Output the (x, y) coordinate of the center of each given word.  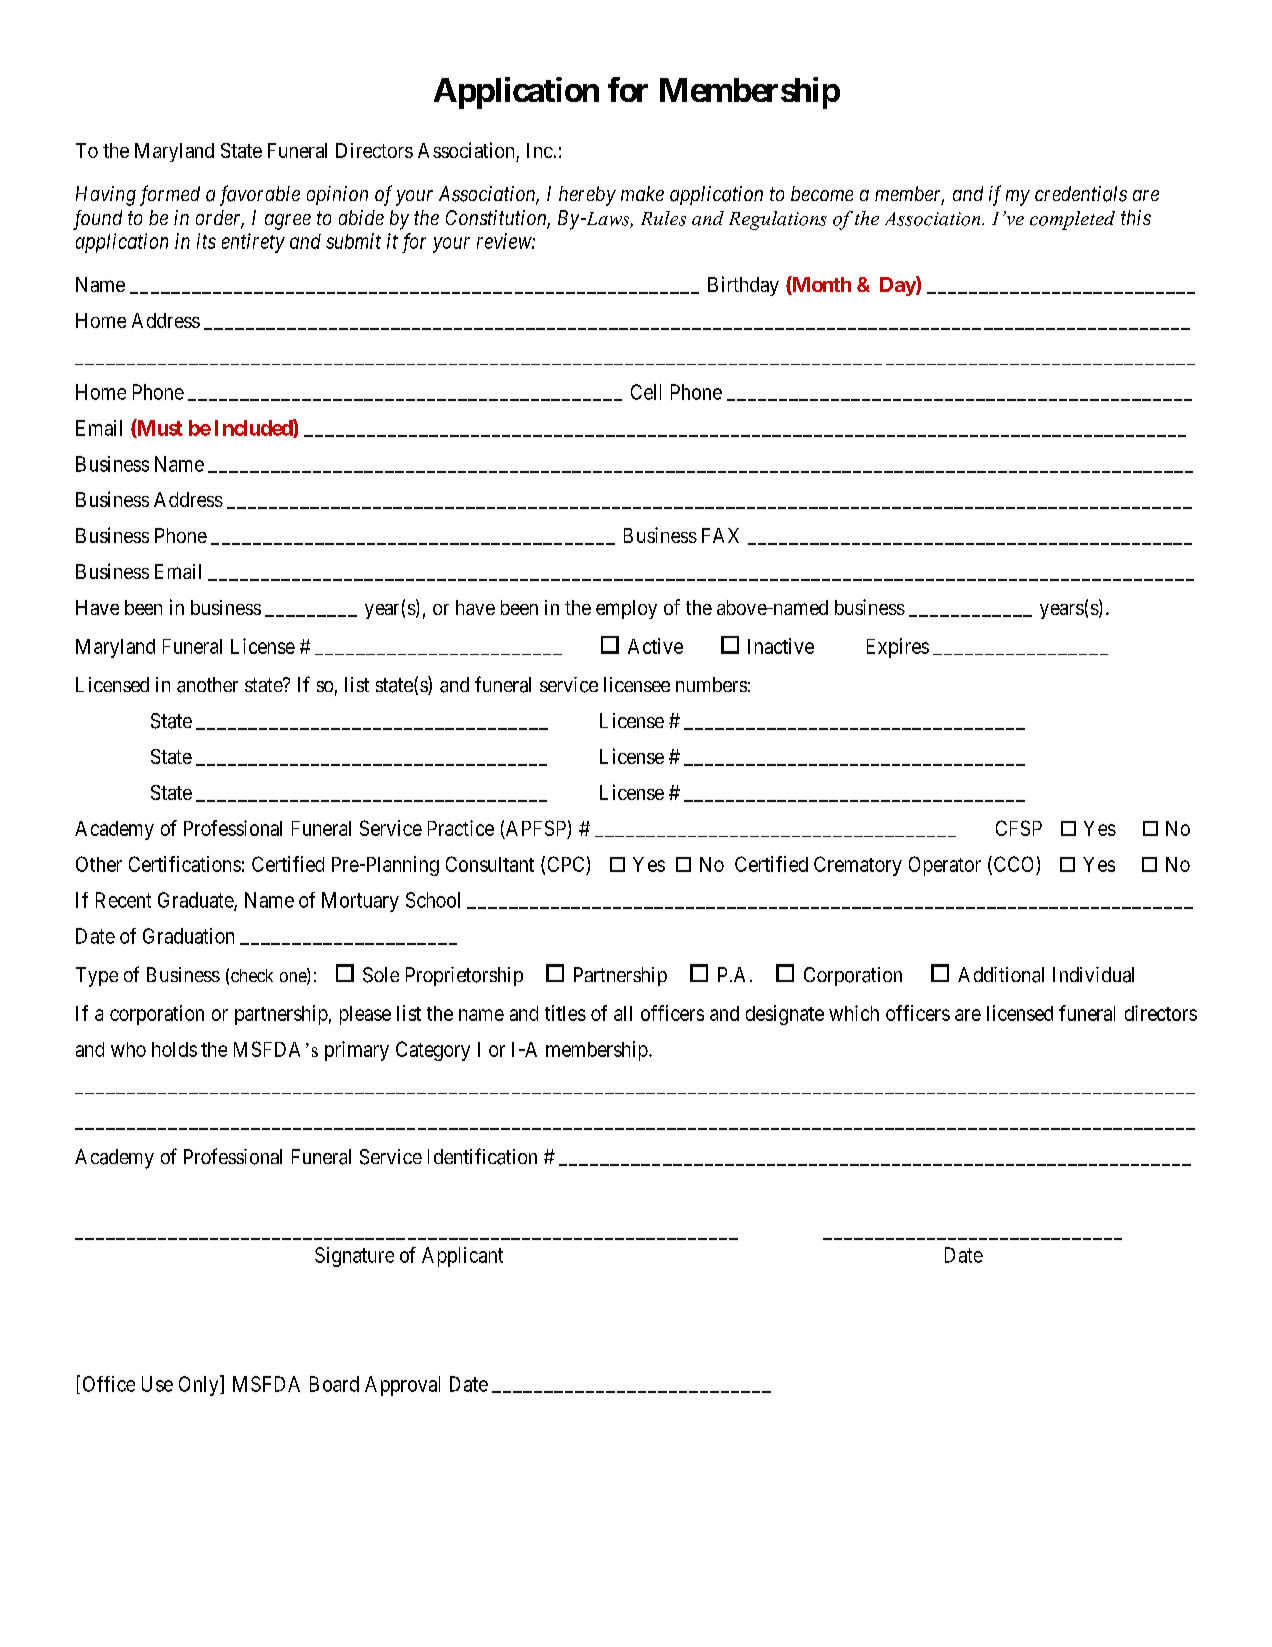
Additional (1001, 975)
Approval (402, 1386)
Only (200, 1385)
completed (1072, 220)
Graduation (188, 936)
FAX (720, 535)
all (623, 1013)
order (220, 219)
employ (626, 609)
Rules (663, 218)
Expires (898, 648)
